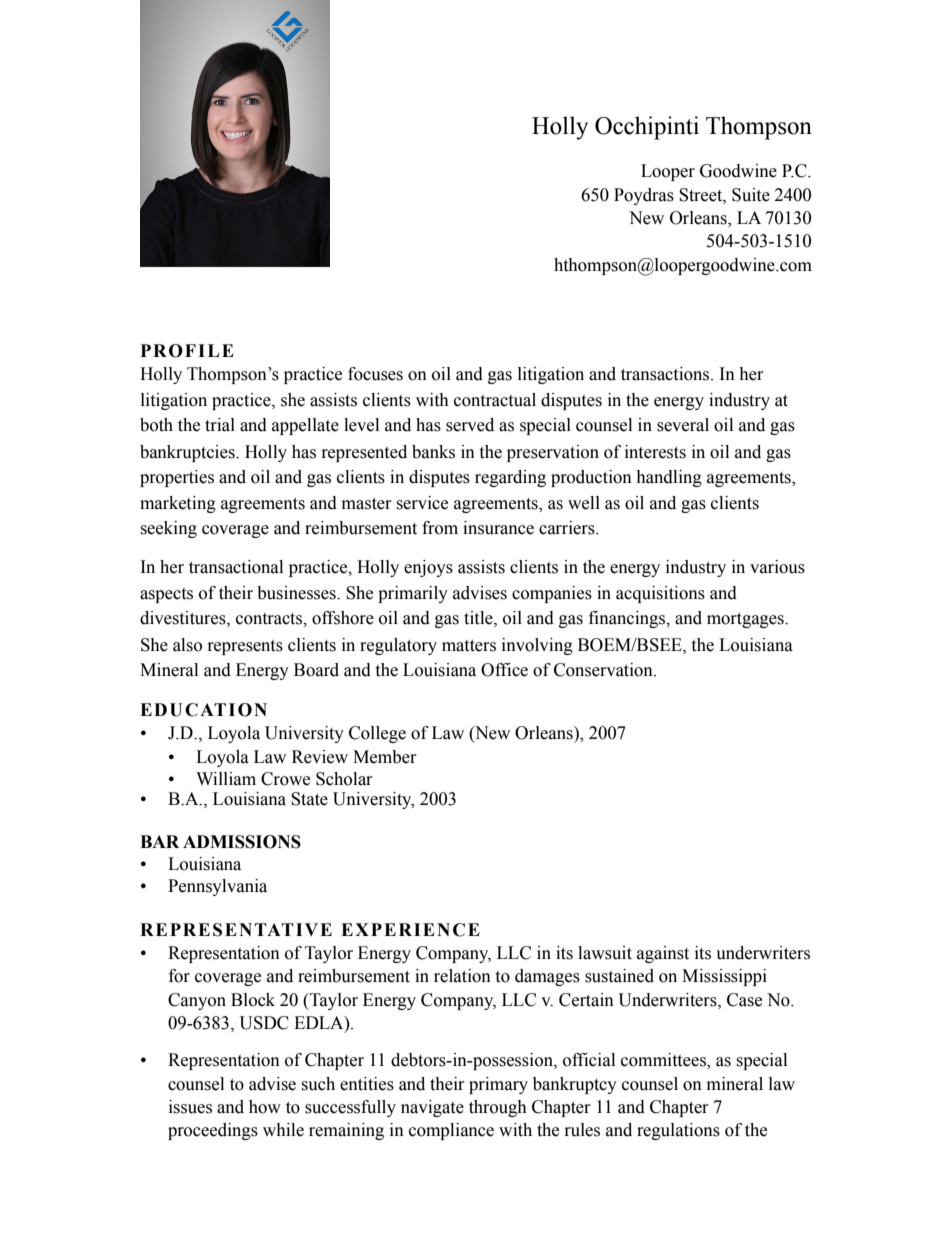 This page has width=952, height=1233. I want to click on from, so click(440, 528).
